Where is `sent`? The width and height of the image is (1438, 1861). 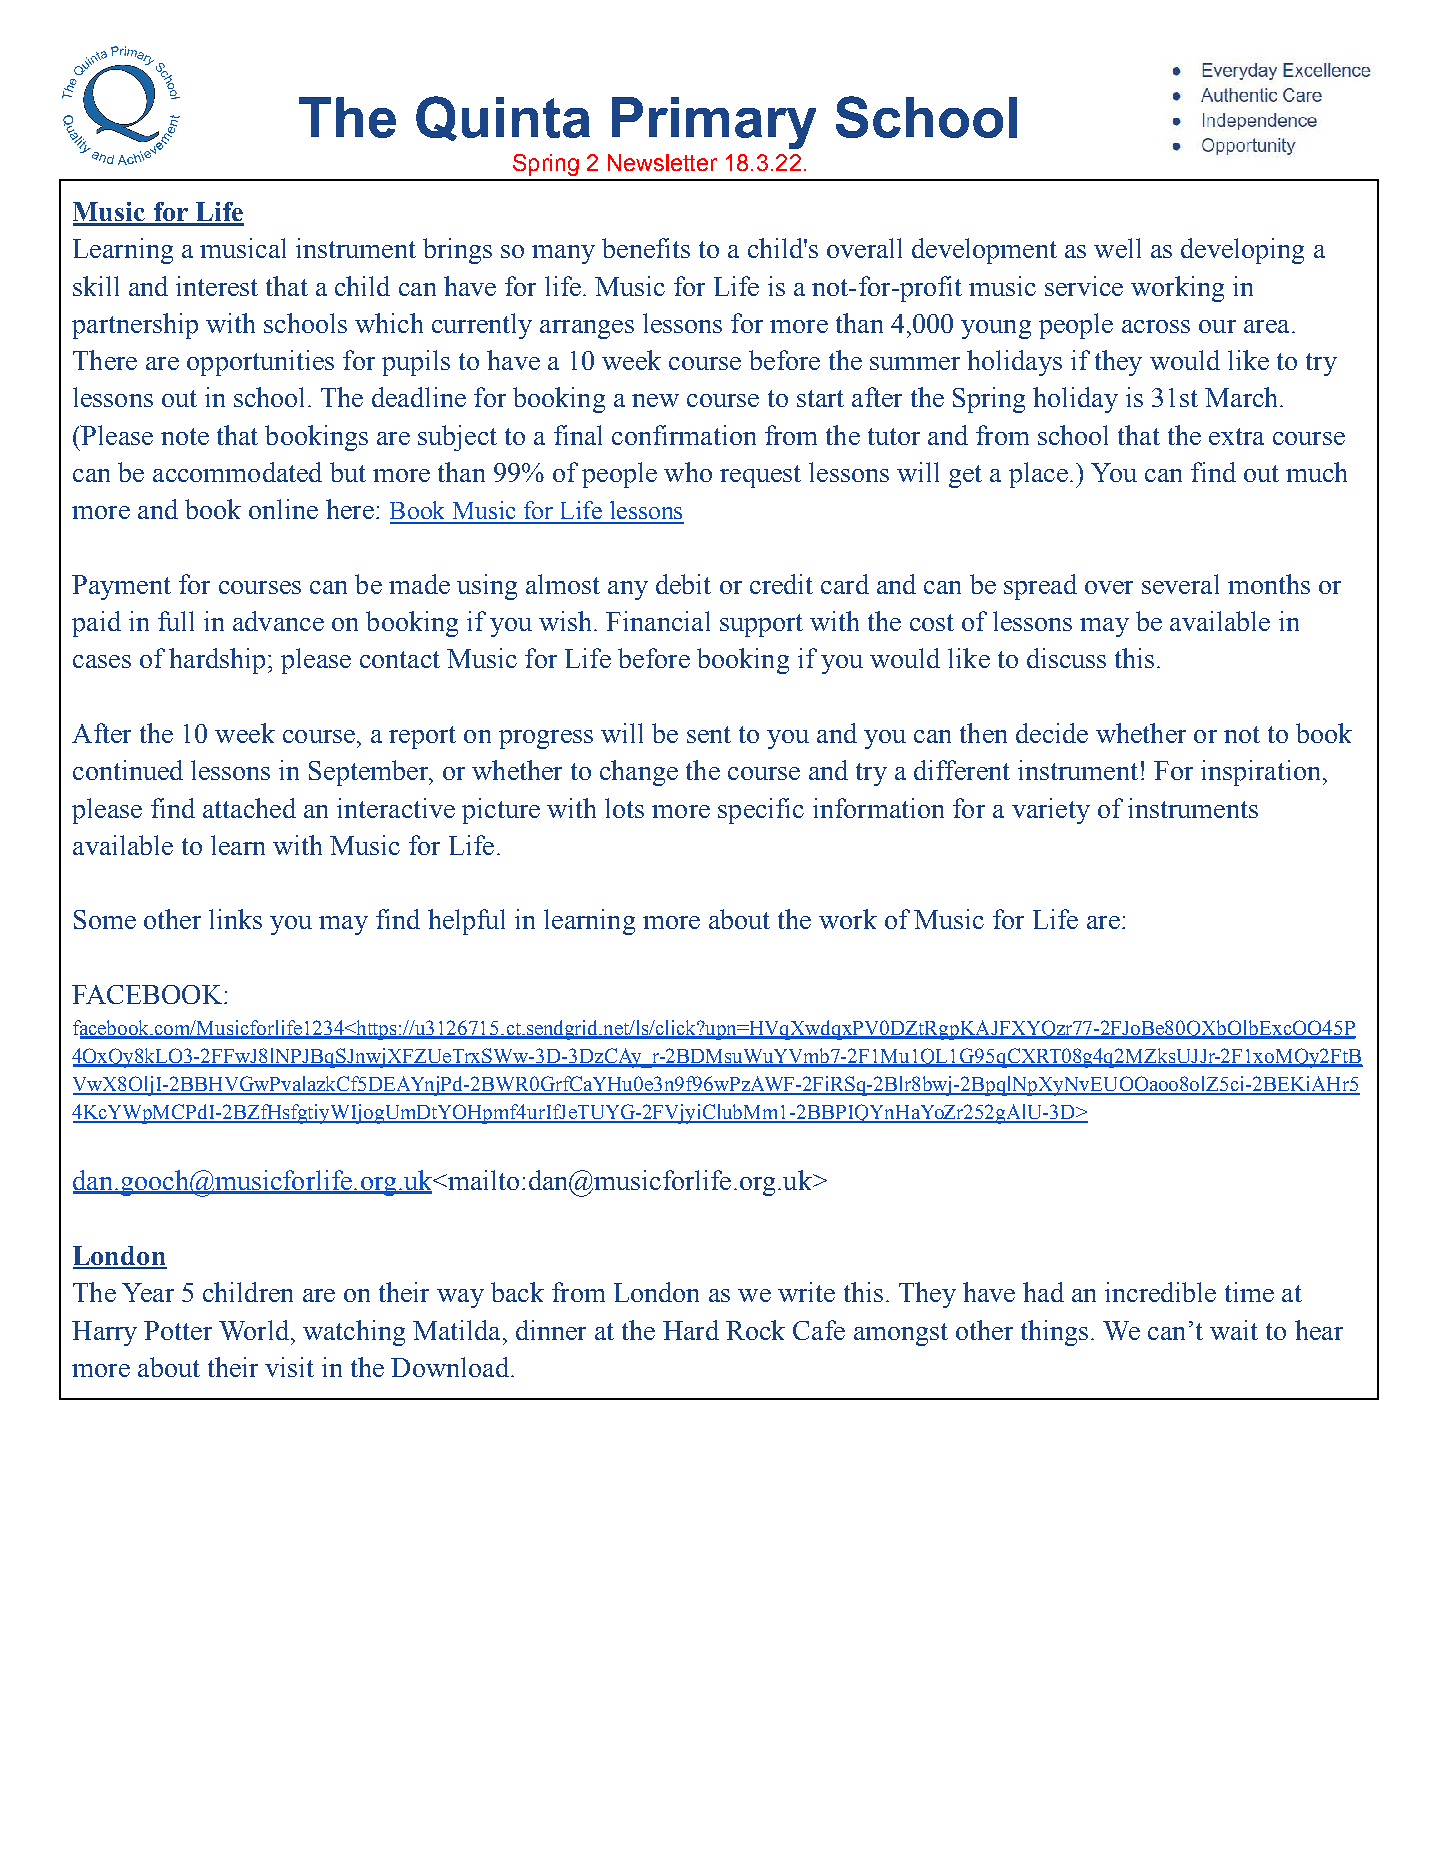
sent is located at coordinates (709, 734).
